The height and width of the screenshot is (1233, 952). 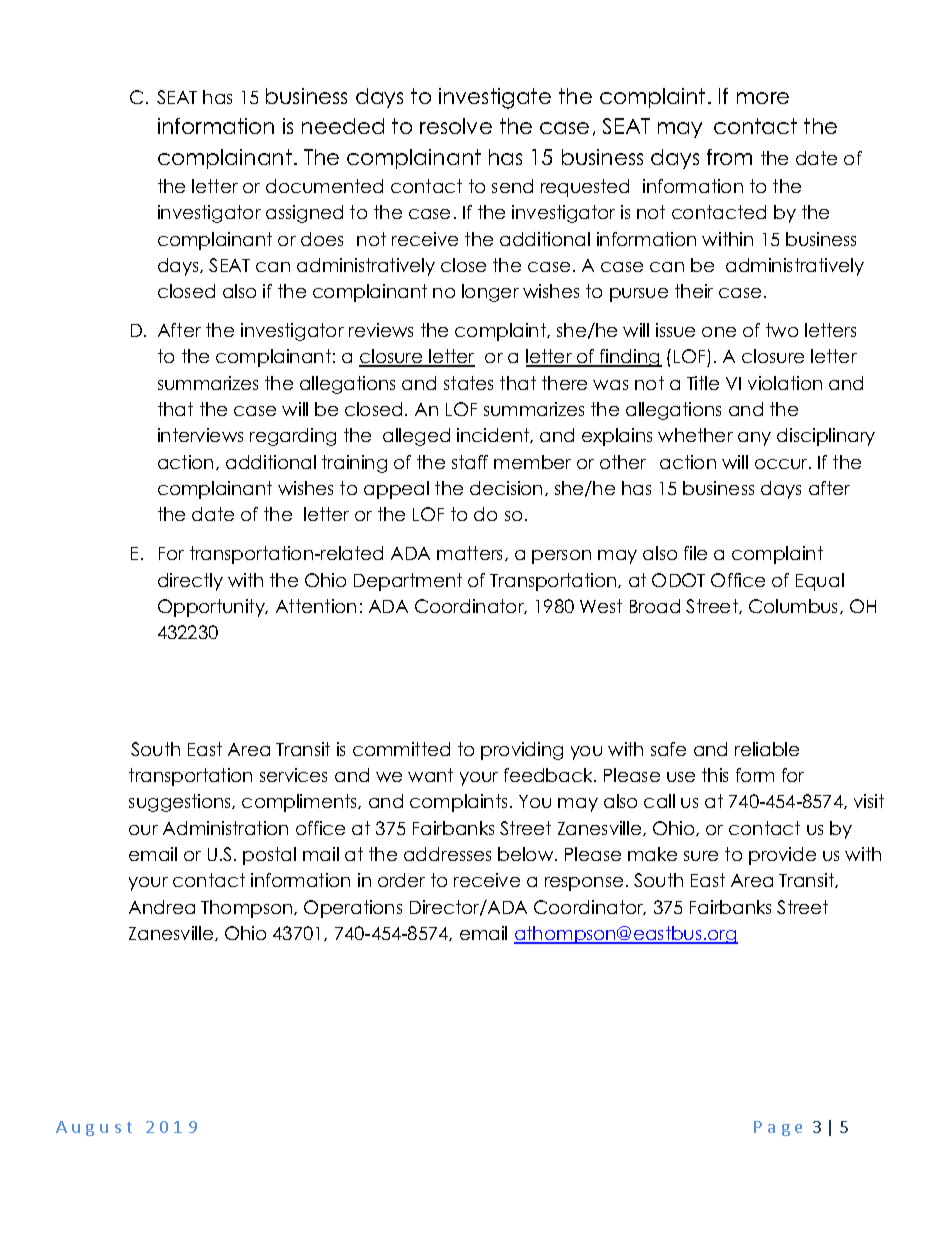 I want to click on provide, so click(x=782, y=856).
